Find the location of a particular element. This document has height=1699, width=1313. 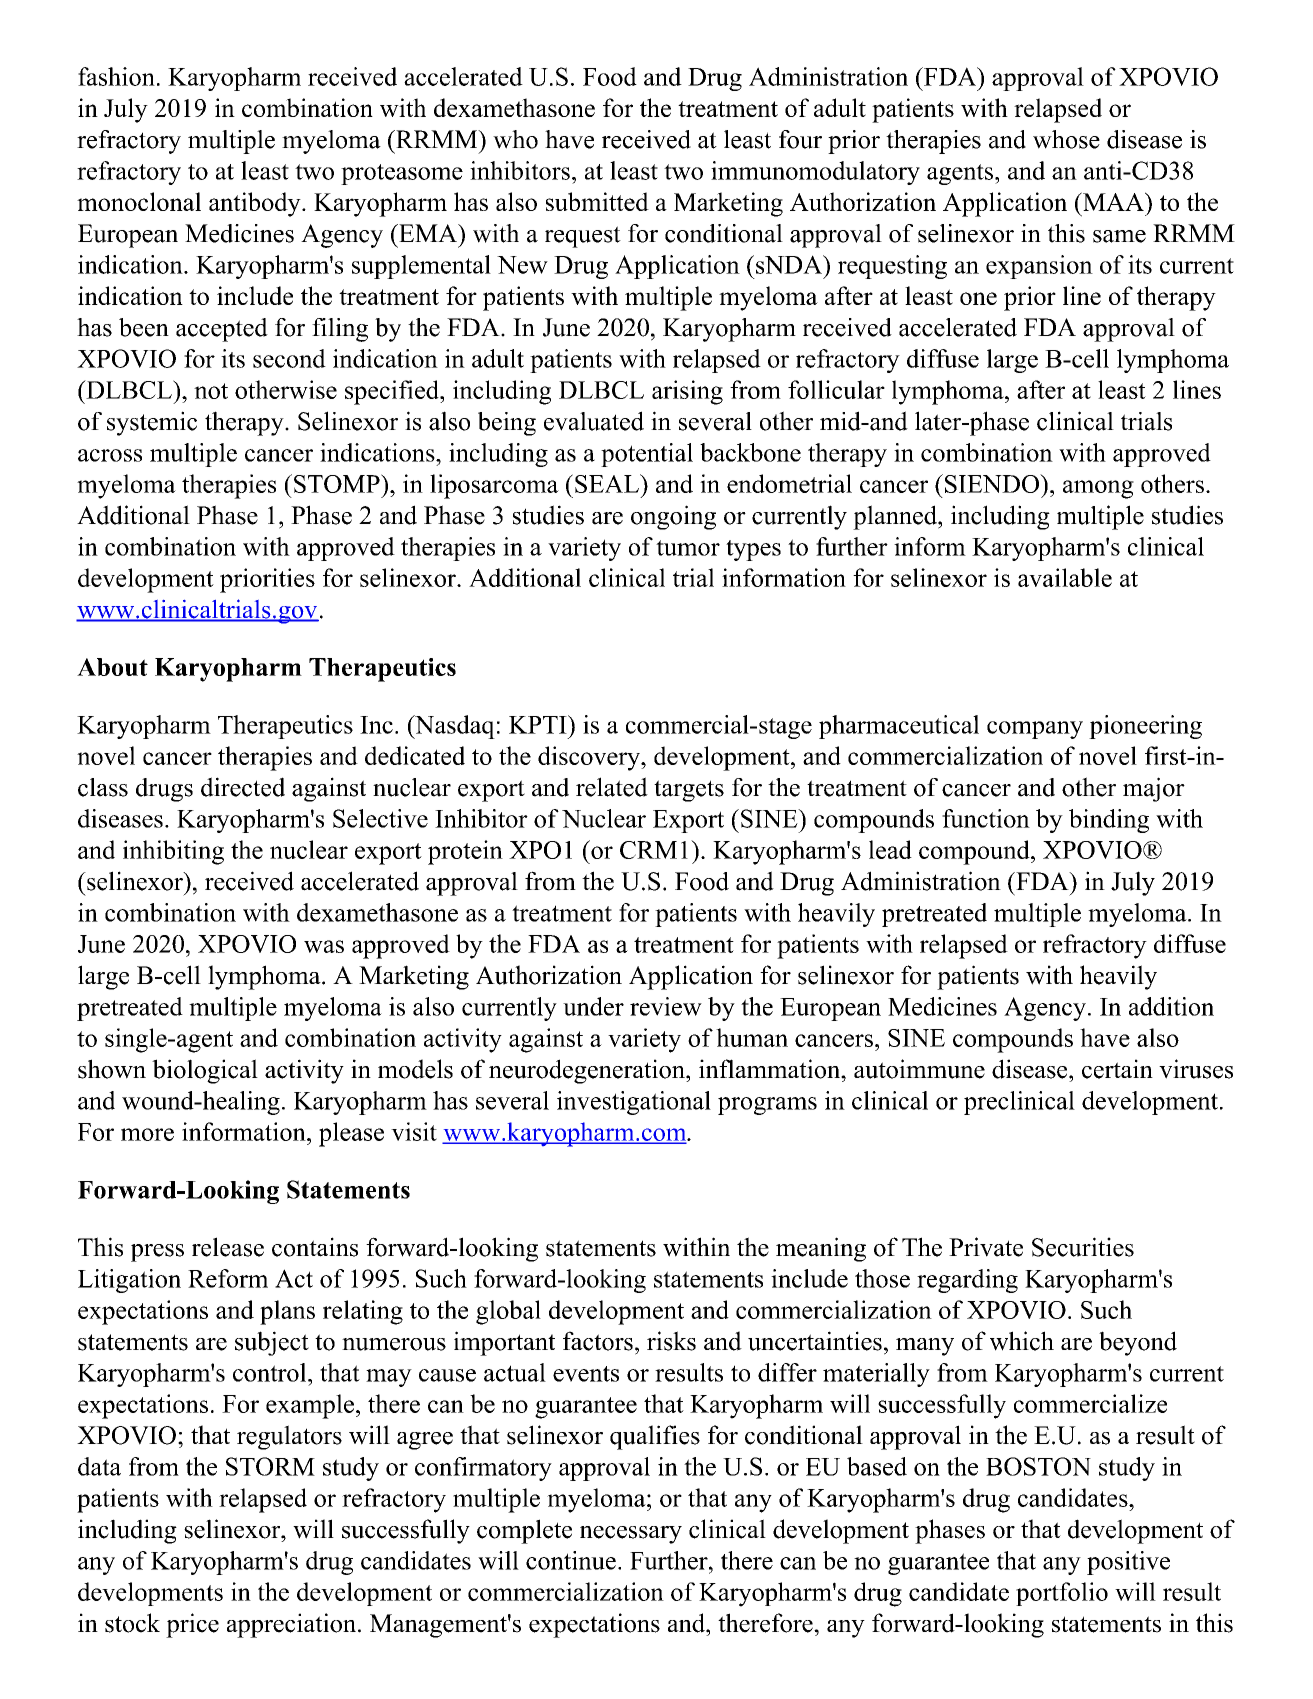

fashion is located at coordinates (116, 76).
